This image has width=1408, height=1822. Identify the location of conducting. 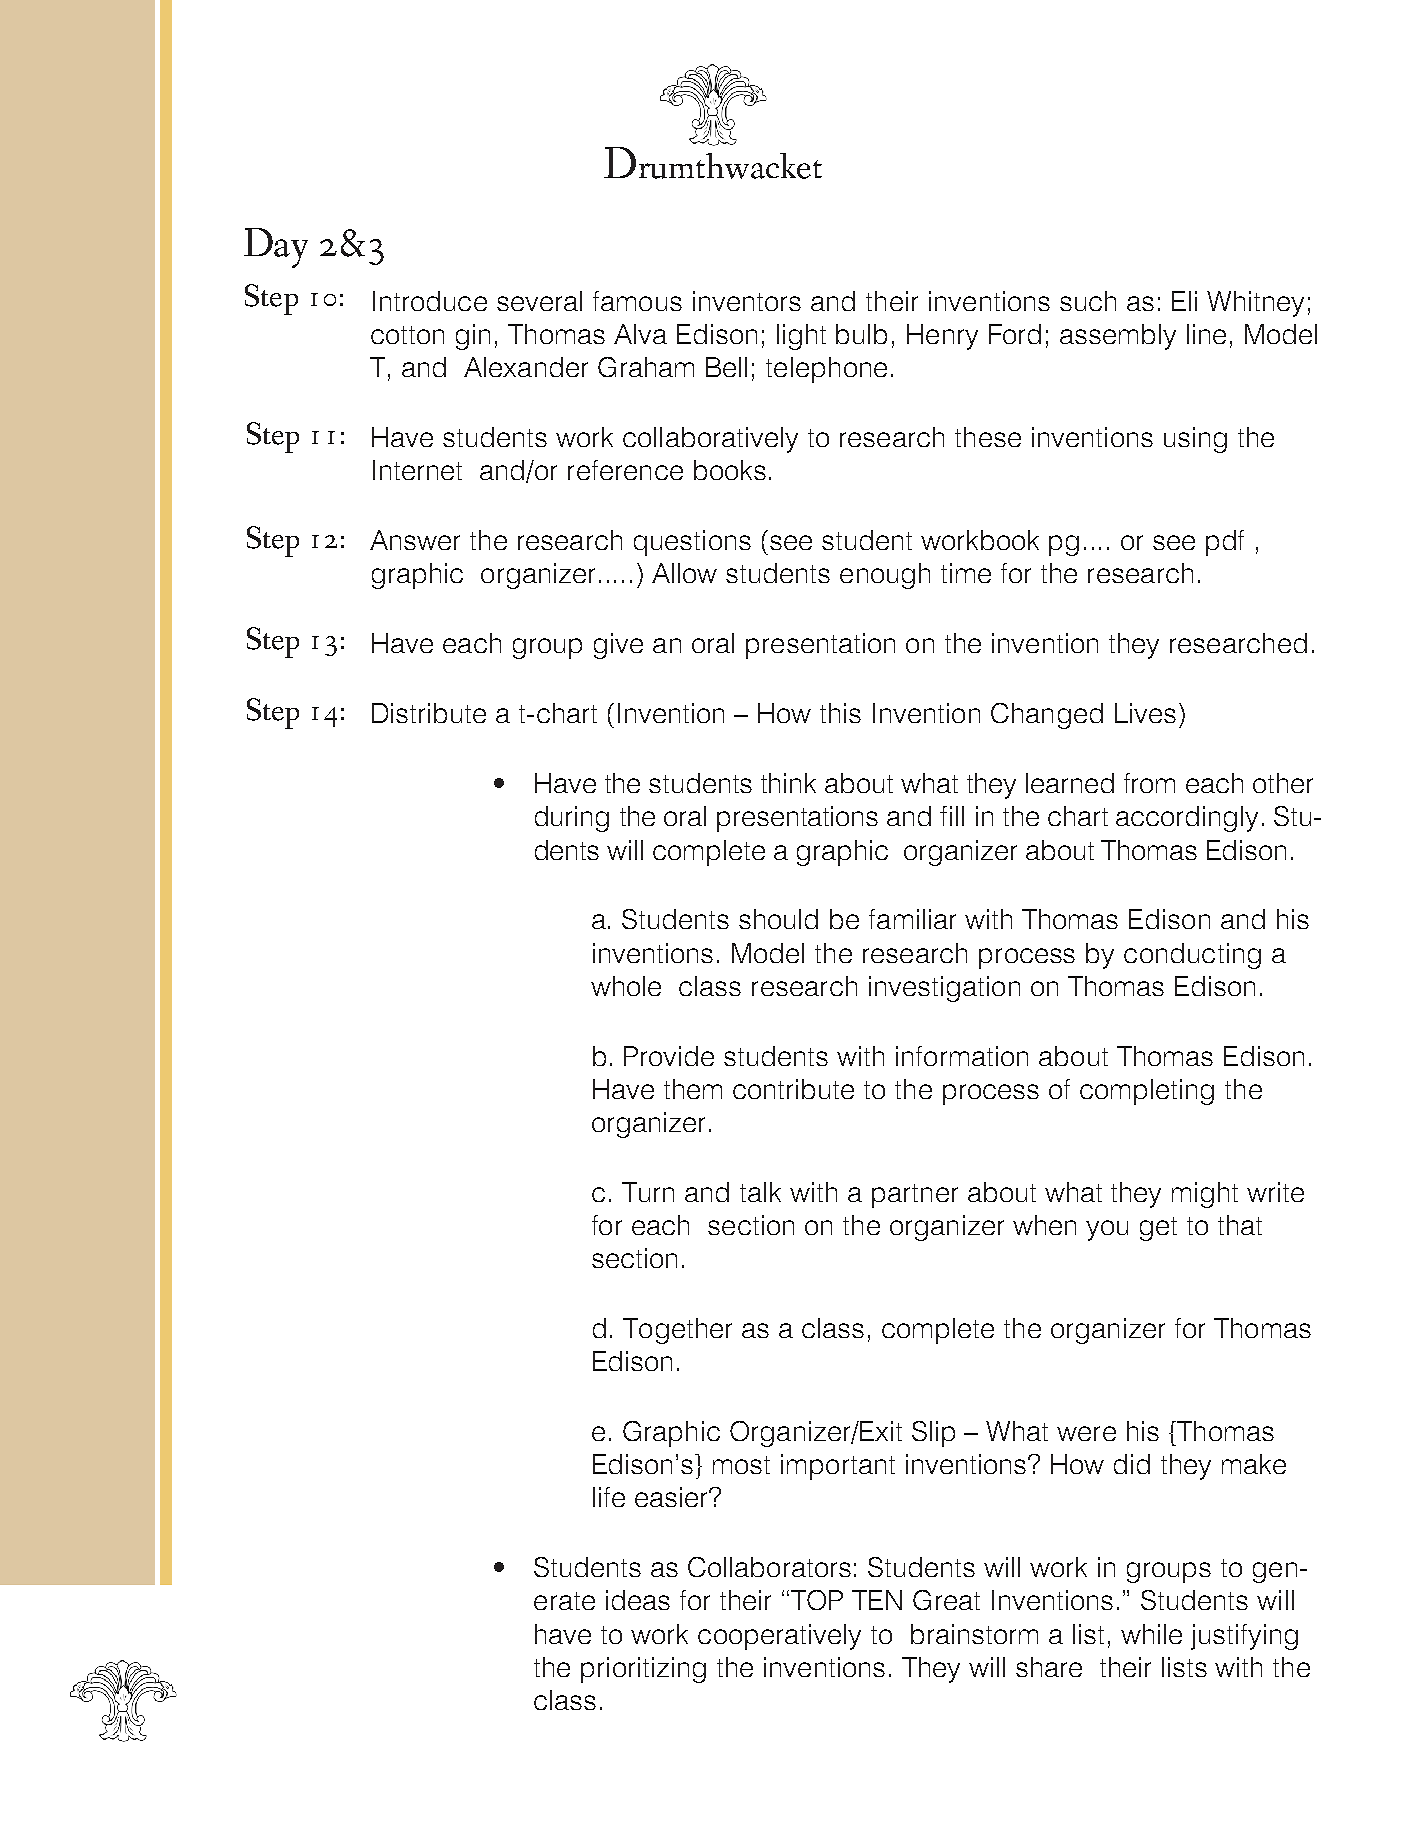
(1192, 956).
